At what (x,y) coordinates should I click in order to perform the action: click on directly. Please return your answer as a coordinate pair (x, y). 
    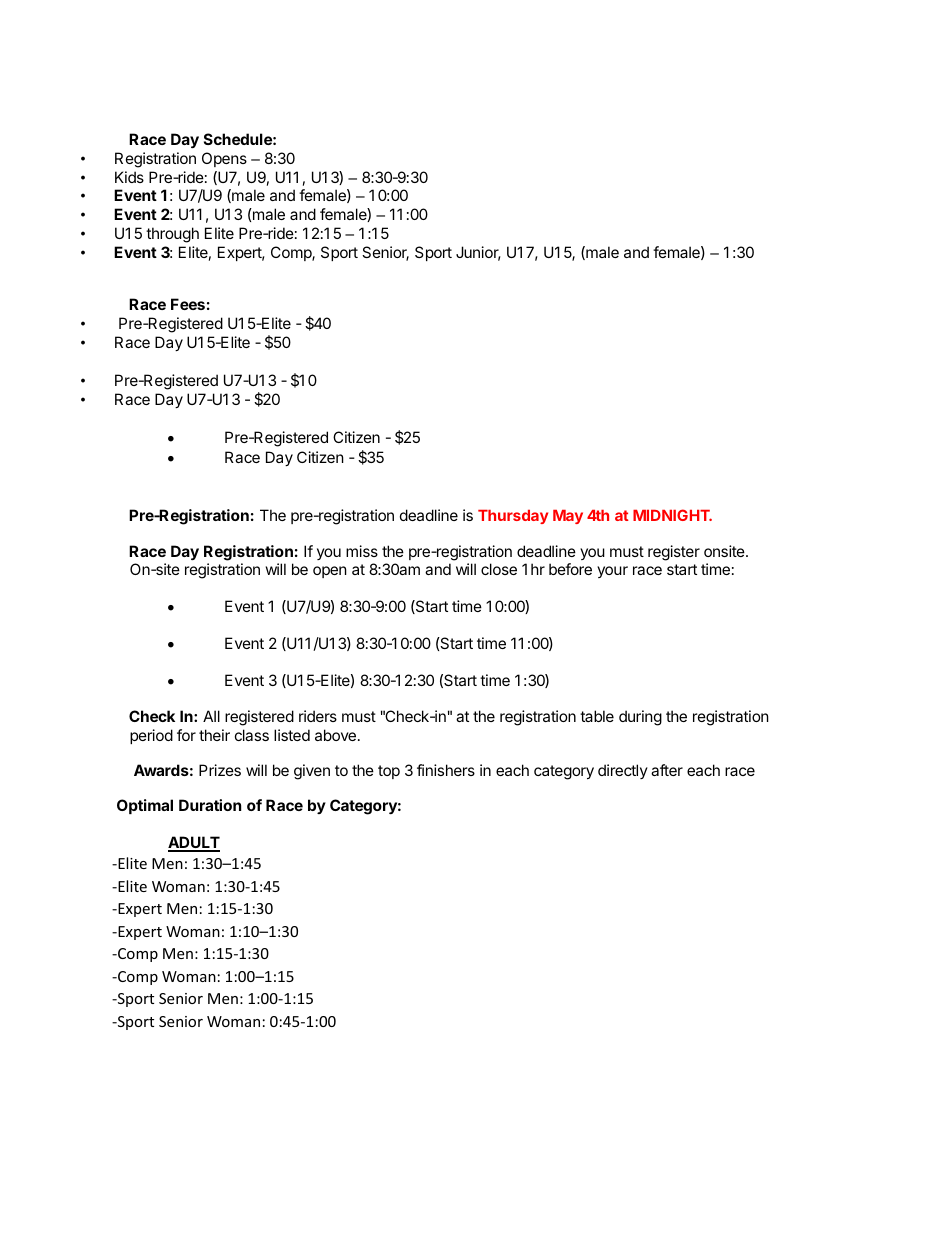
    Looking at the image, I should click on (623, 771).
